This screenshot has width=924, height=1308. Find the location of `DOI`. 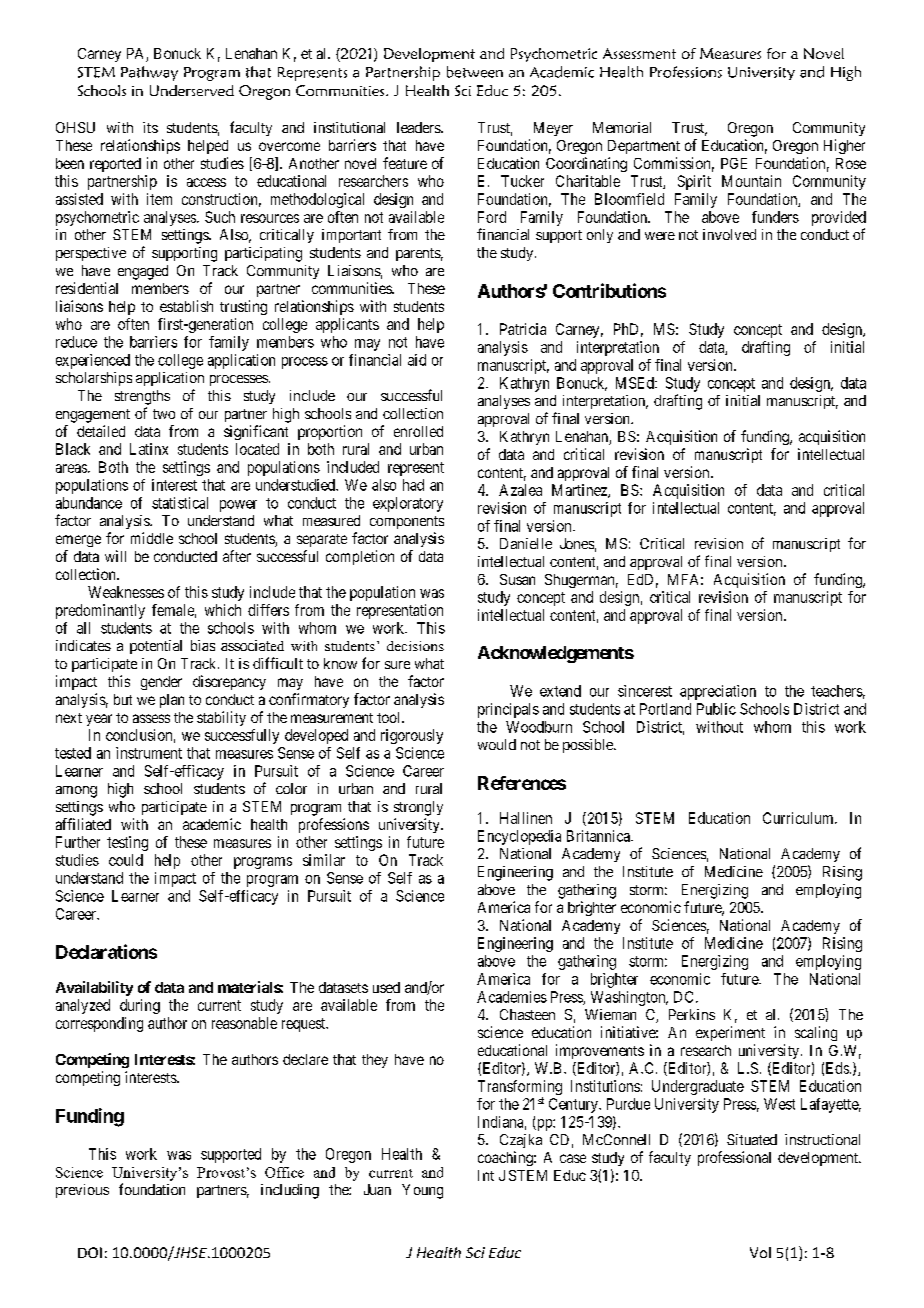

DOI is located at coordinates (90, 1252).
